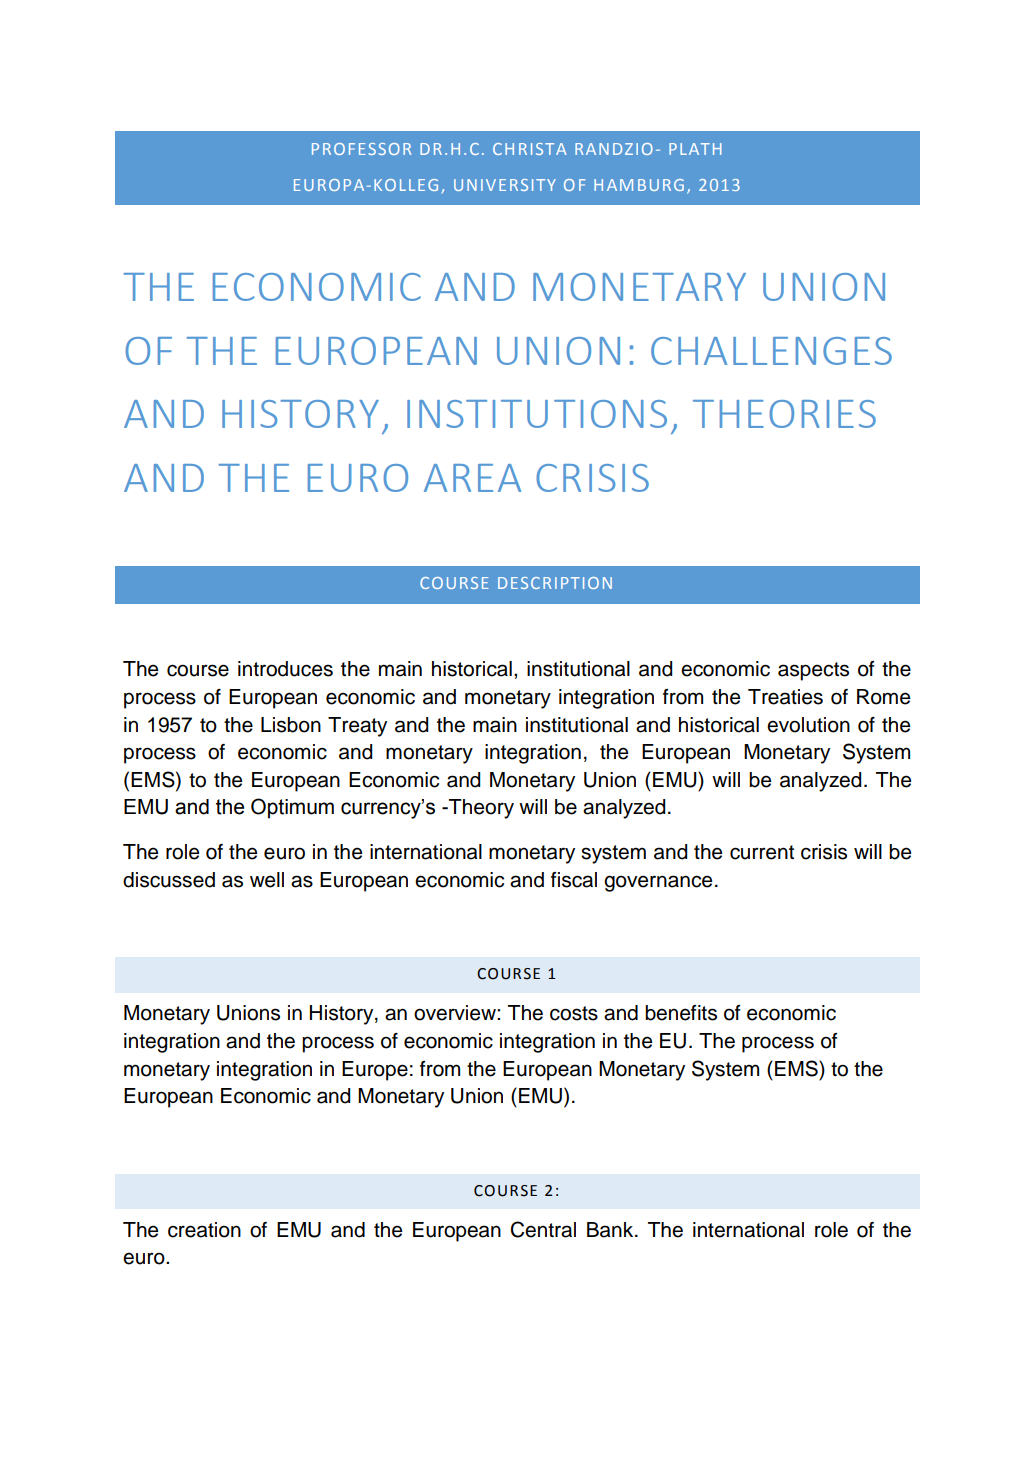 The image size is (1035, 1464). Describe the element at coordinates (361, 149) in the image. I see `PROFESSOR` at that location.
